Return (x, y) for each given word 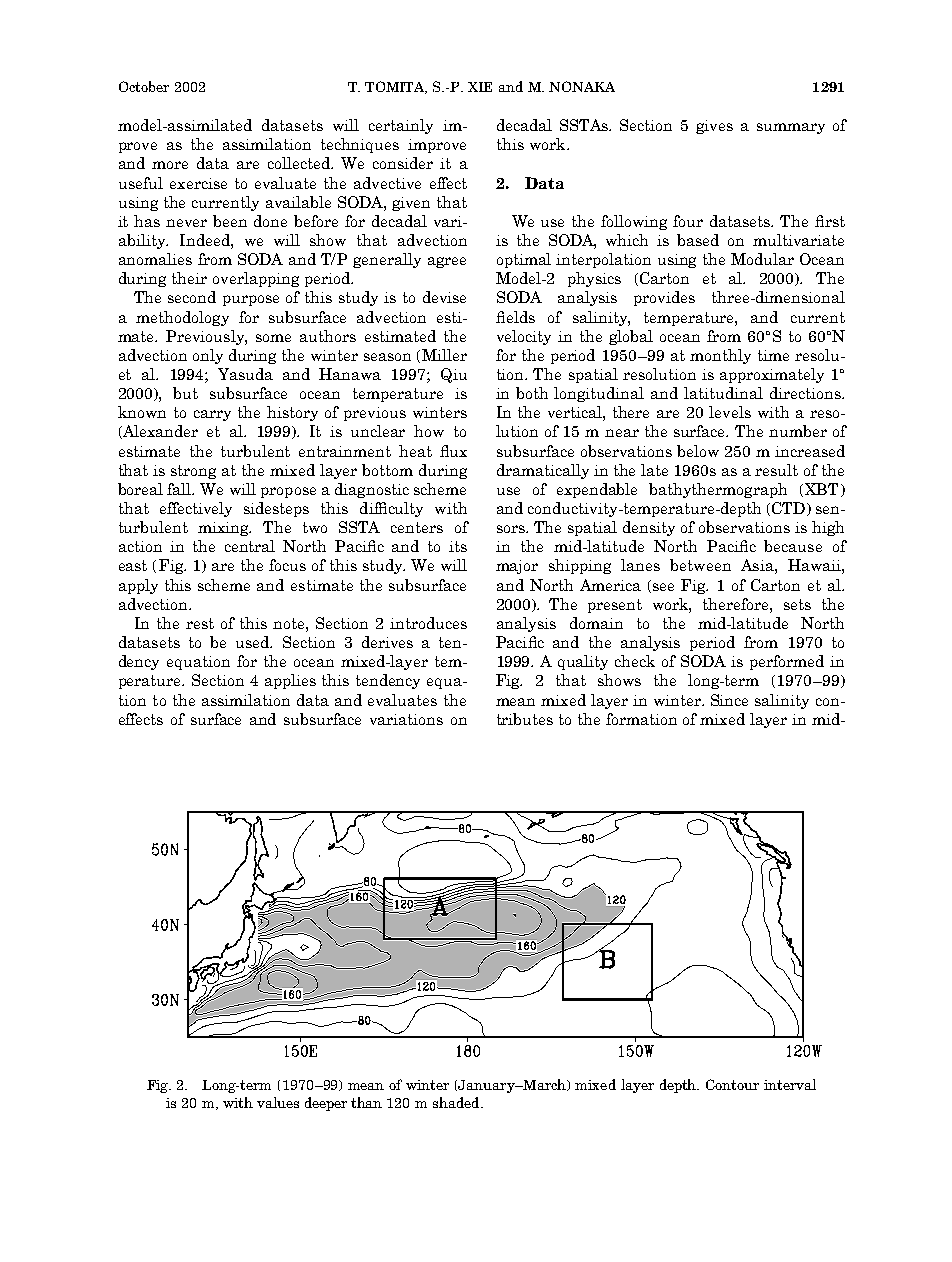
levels (730, 412)
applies (290, 681)
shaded (457, 1102)
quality (583, 662)
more (170, 165)
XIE (480, 87)
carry (212, 415)
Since (729, 700)
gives (714, 127)
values (278, 1102)
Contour (732, 1084)
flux (453, 451)
